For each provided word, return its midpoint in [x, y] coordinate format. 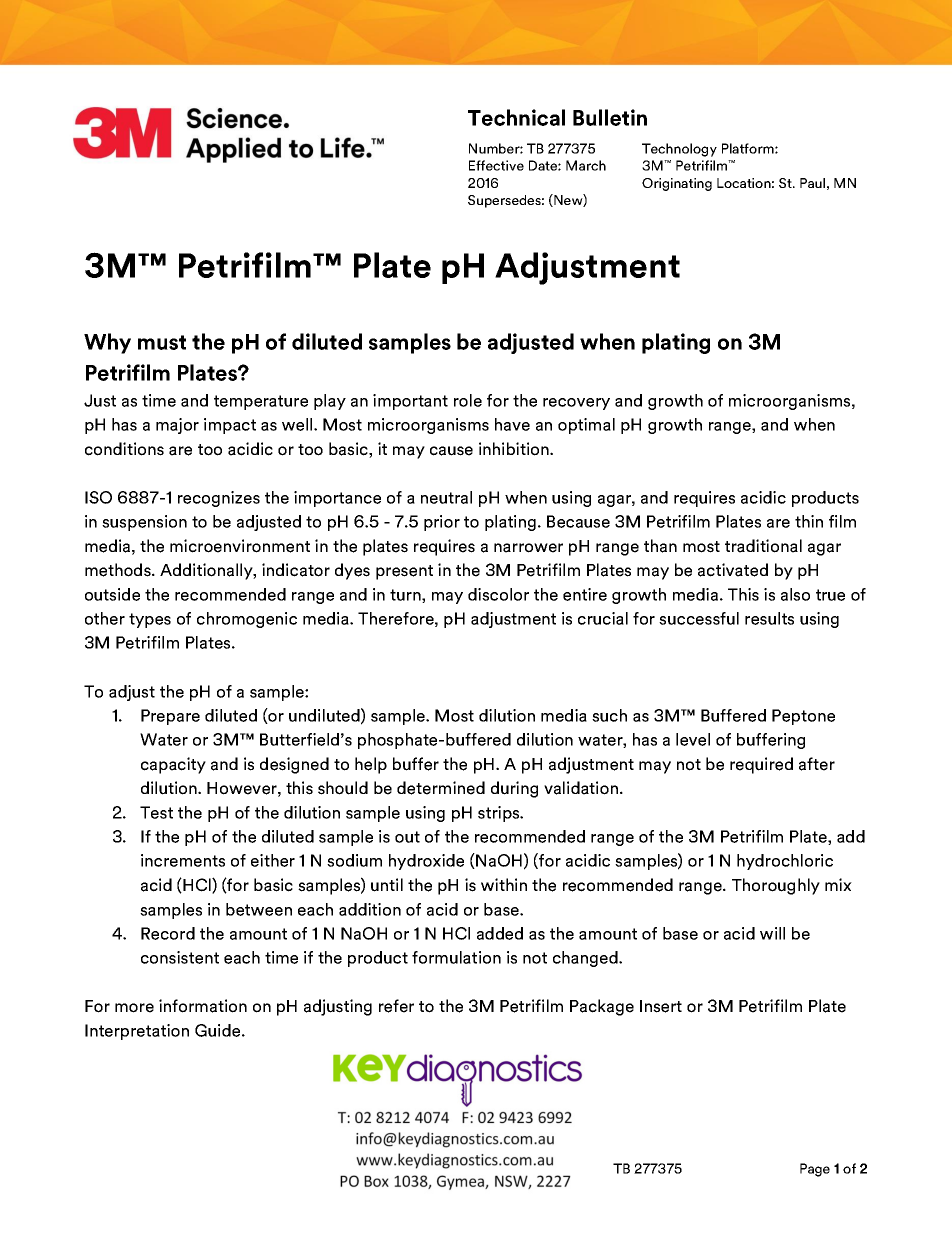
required [761, 765]
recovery [576, 404]
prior [442, 523]
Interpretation [137, 1032]
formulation [456, 957]
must [162, 342]
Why [107, 343]
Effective [496, 165]
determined [441, 788]
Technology [679, 150]
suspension [144, 523]
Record [168, 933]
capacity [173, 765]
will [772, 933]
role [468, 400]
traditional [763, 546]
